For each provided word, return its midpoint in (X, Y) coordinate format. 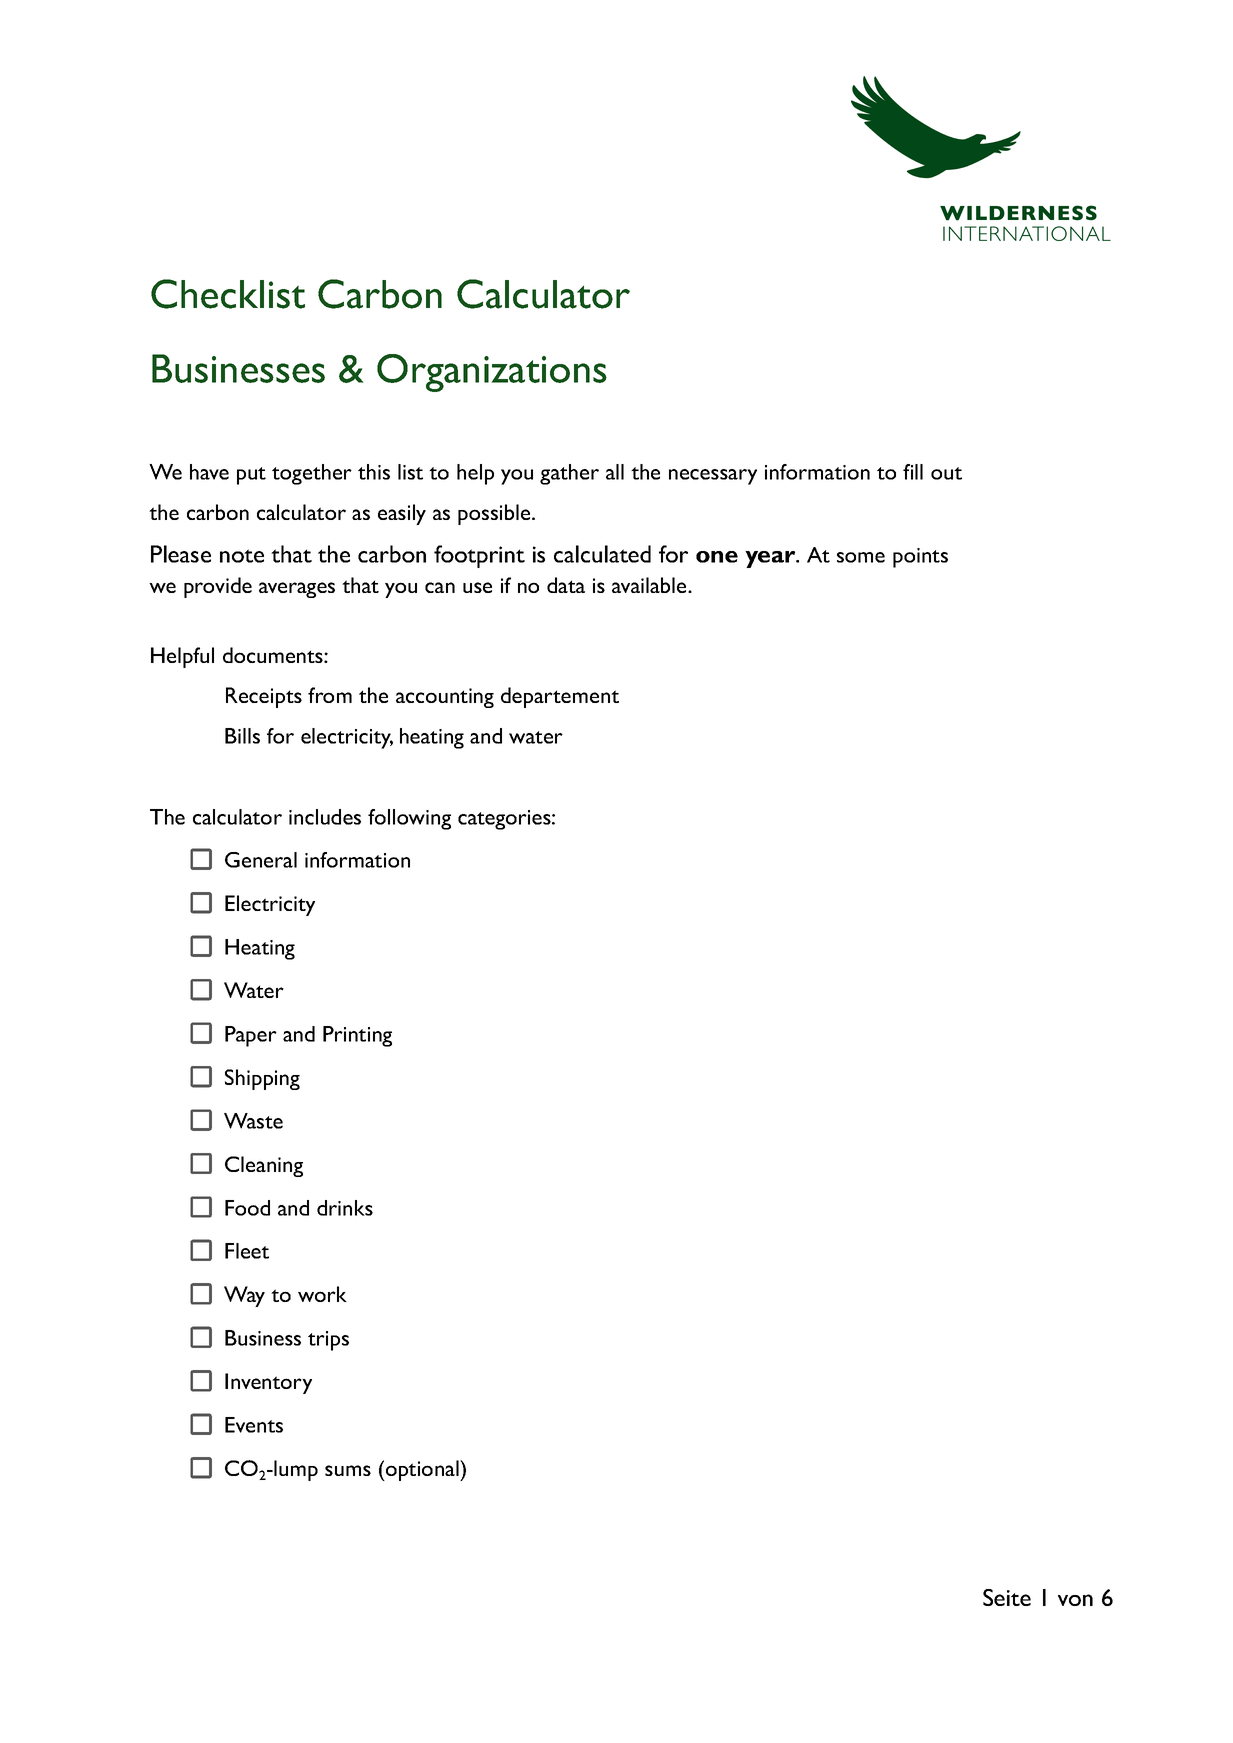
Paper (251, 1036)
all (615, 472)
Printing (357, 1036)
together (312, 474)
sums (348, 1470)
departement (560, 697)
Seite (1007, 1597)
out (946, 473)
